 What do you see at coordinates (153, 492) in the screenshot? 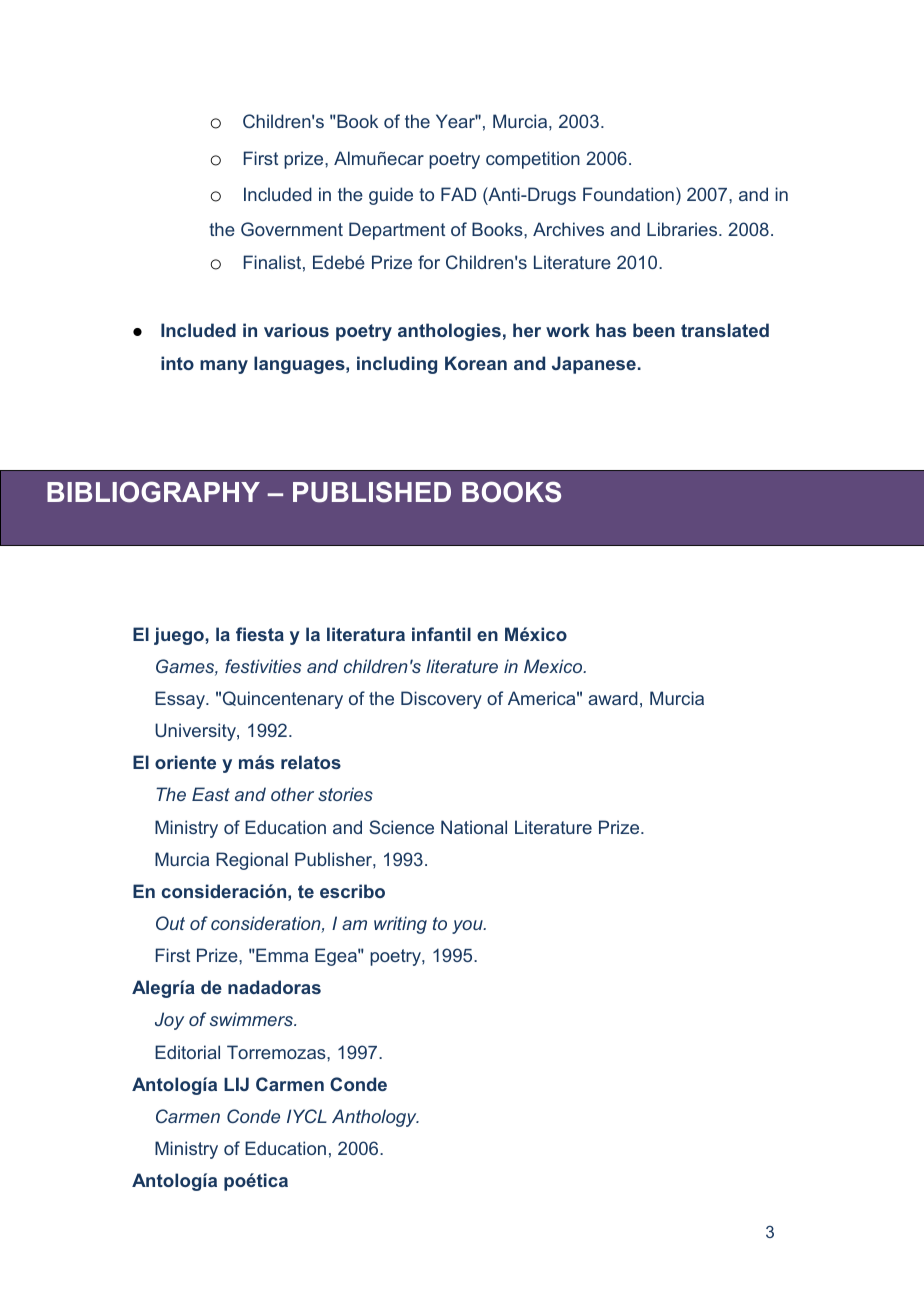
I see `BIBLIOGRAPHY` at bounding box center [153, 492].
